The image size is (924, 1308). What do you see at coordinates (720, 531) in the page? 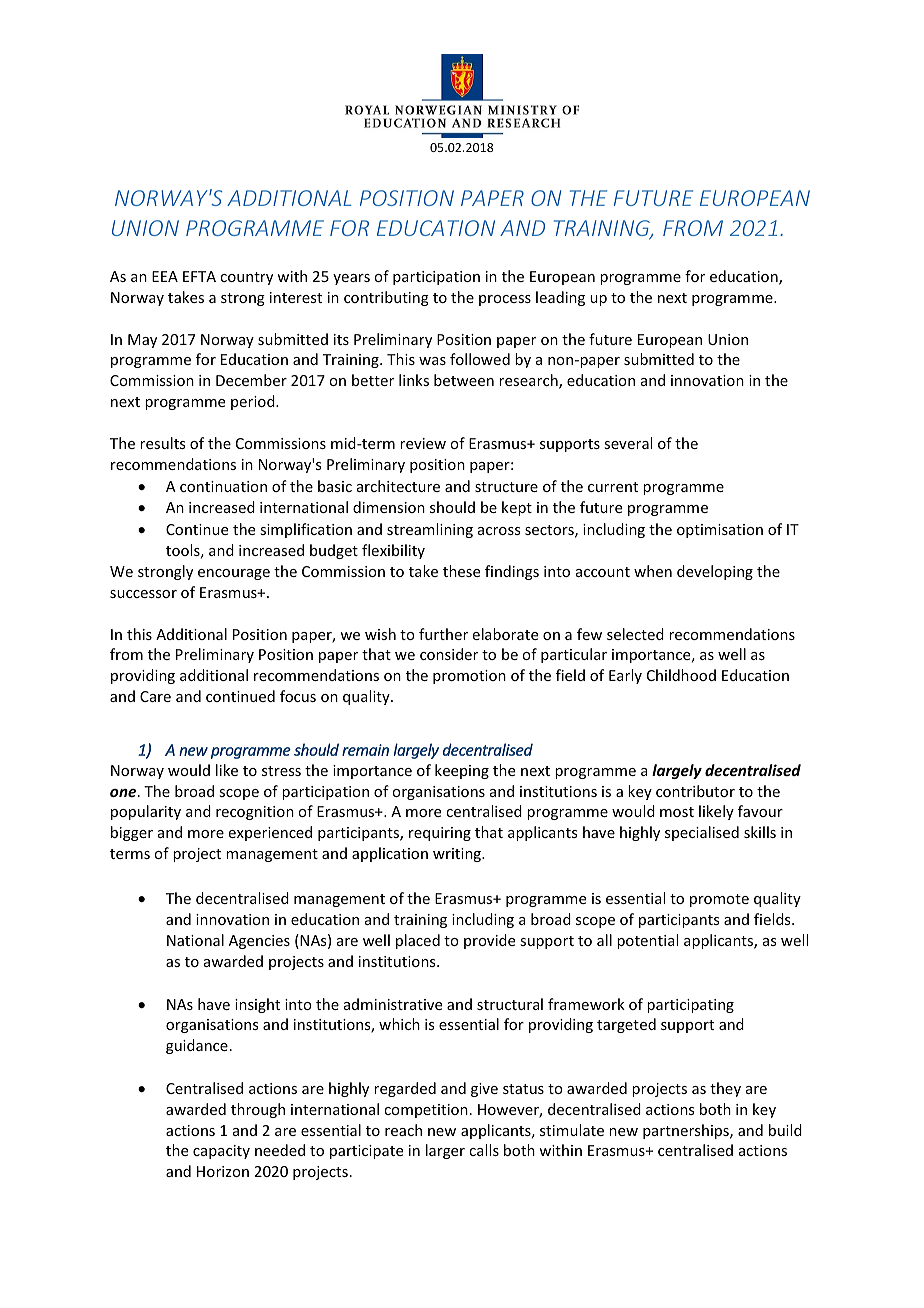
I see `optimisation` at bounding box center [720, 531].
